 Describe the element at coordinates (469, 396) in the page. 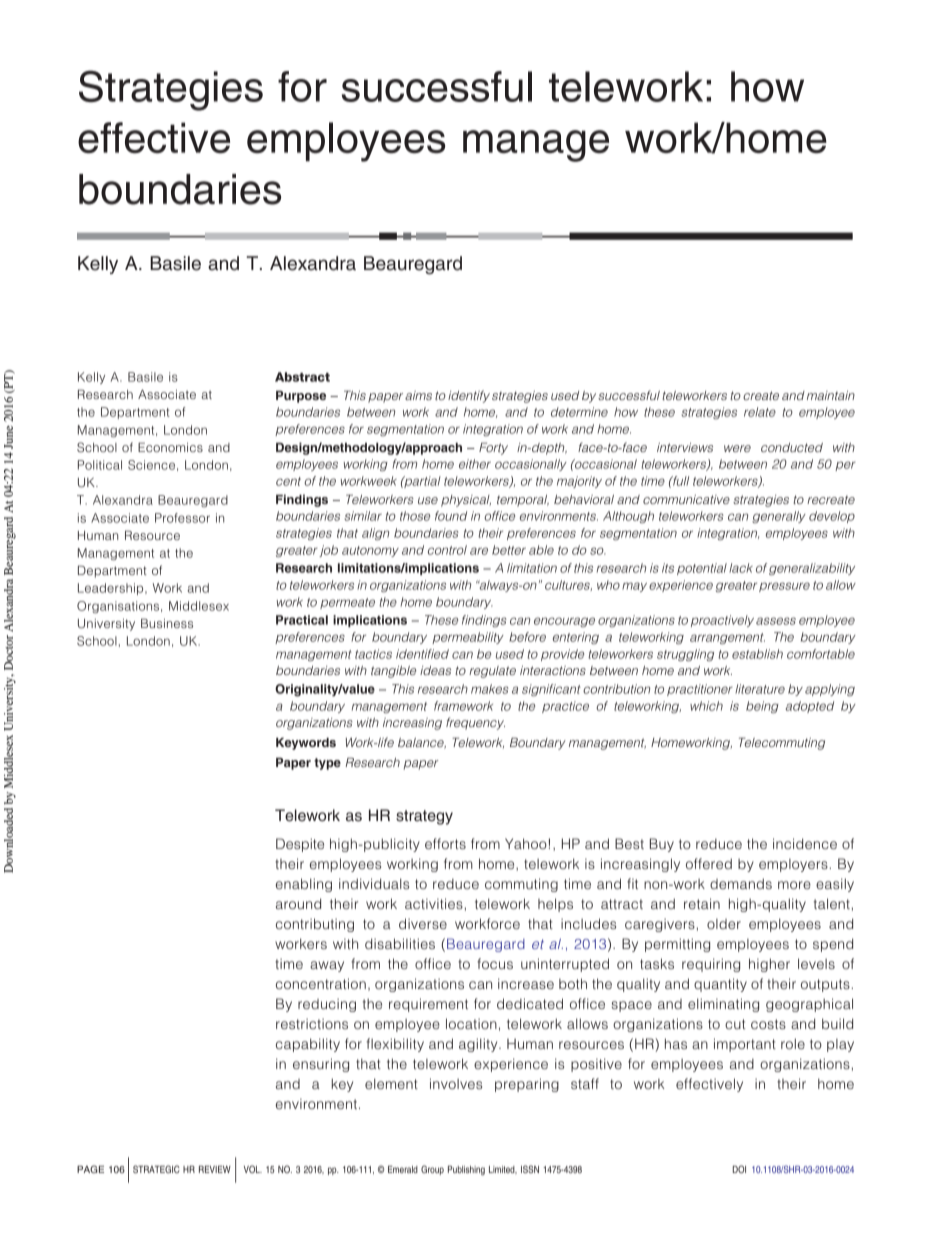

I see `identify` at that location.
